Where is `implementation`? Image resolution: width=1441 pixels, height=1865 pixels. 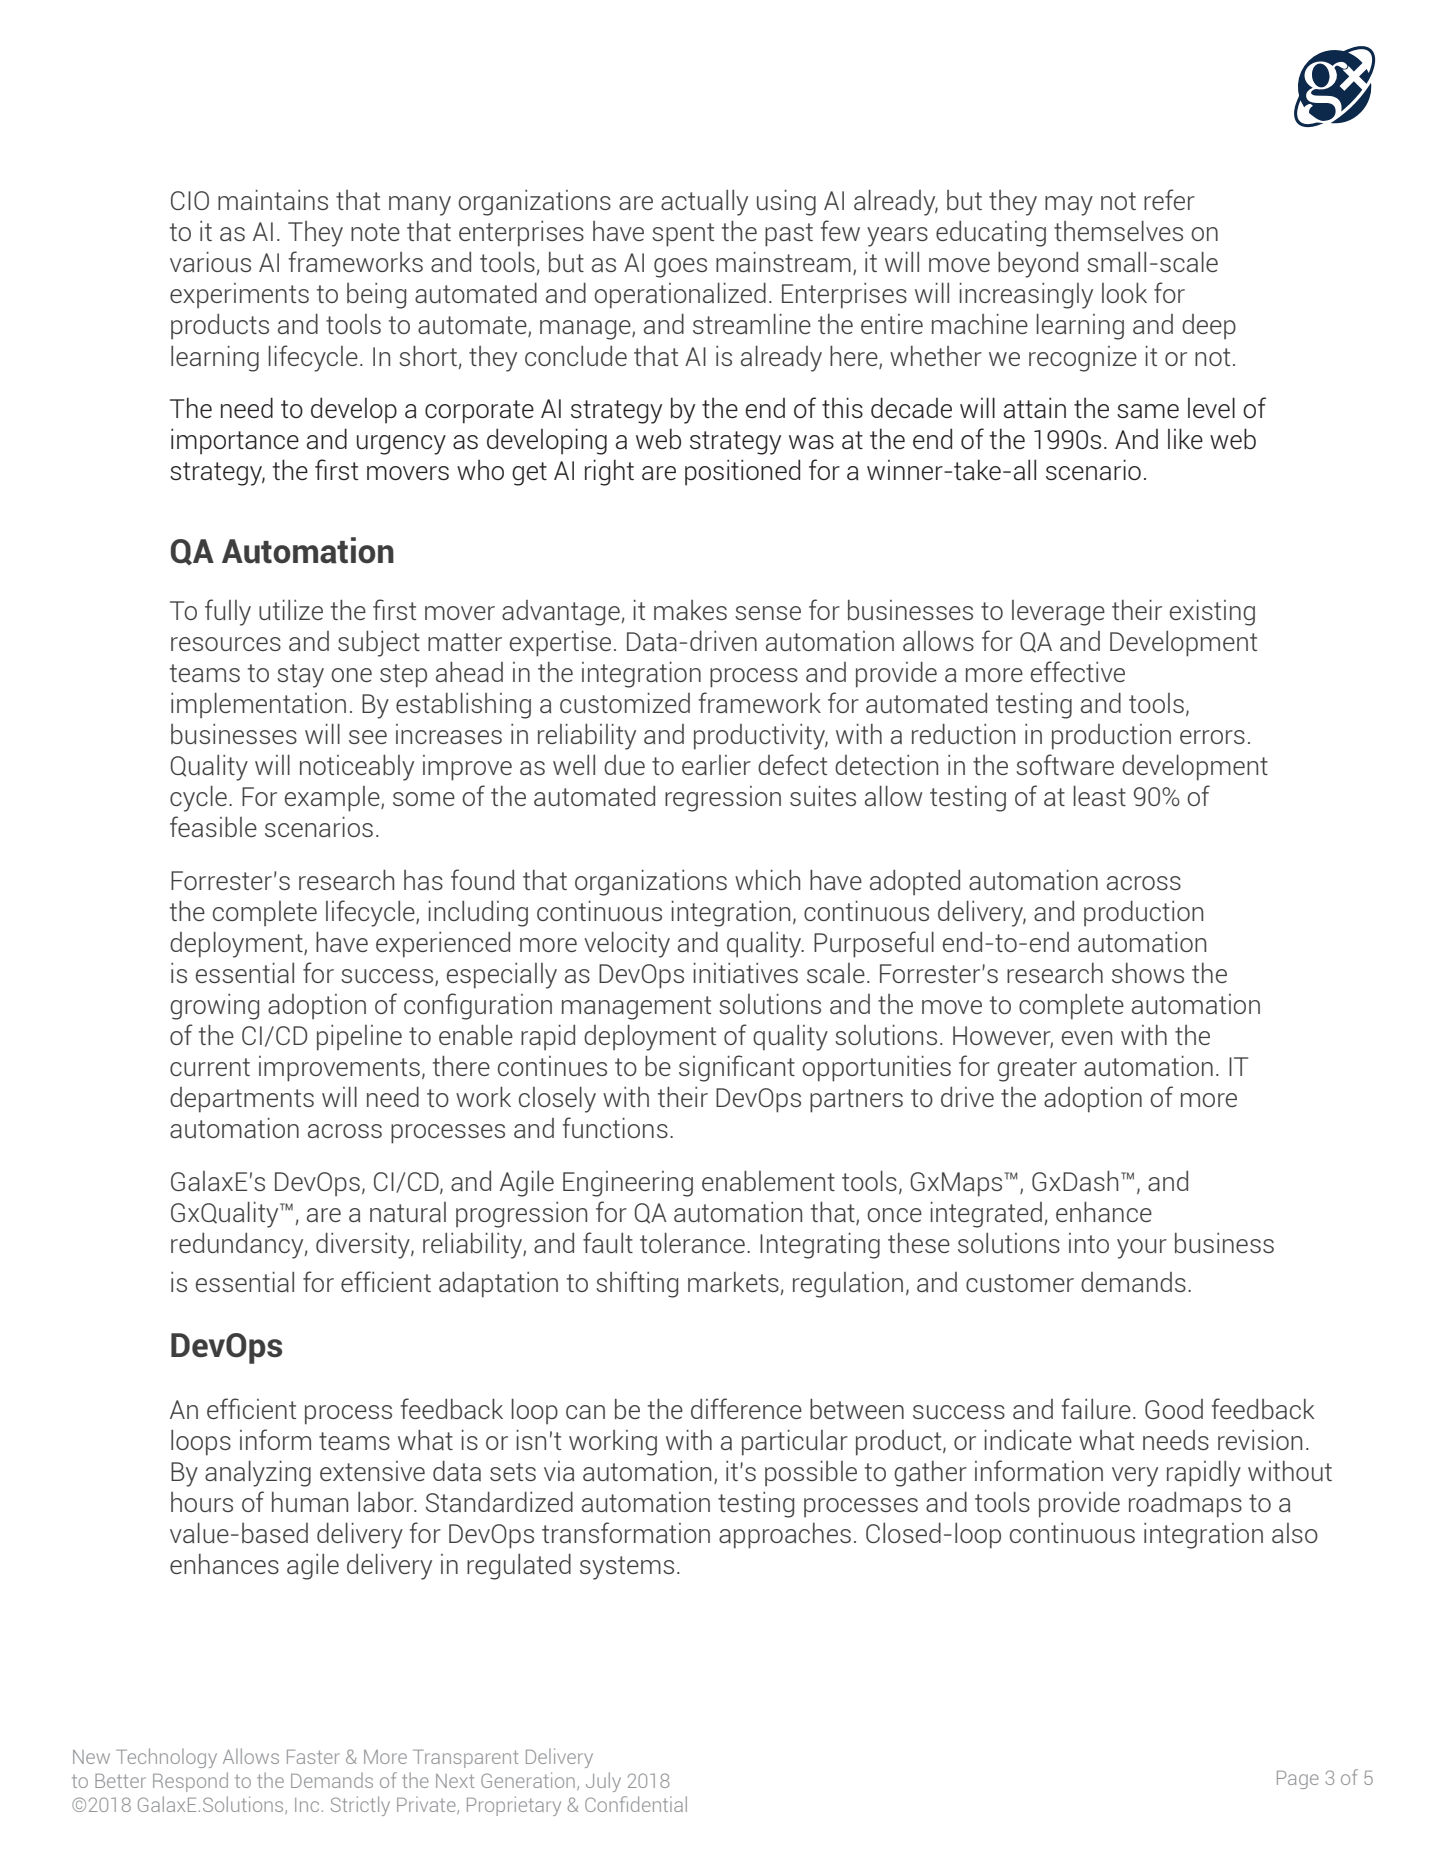
implementation is located at coordinates (258, 705).
